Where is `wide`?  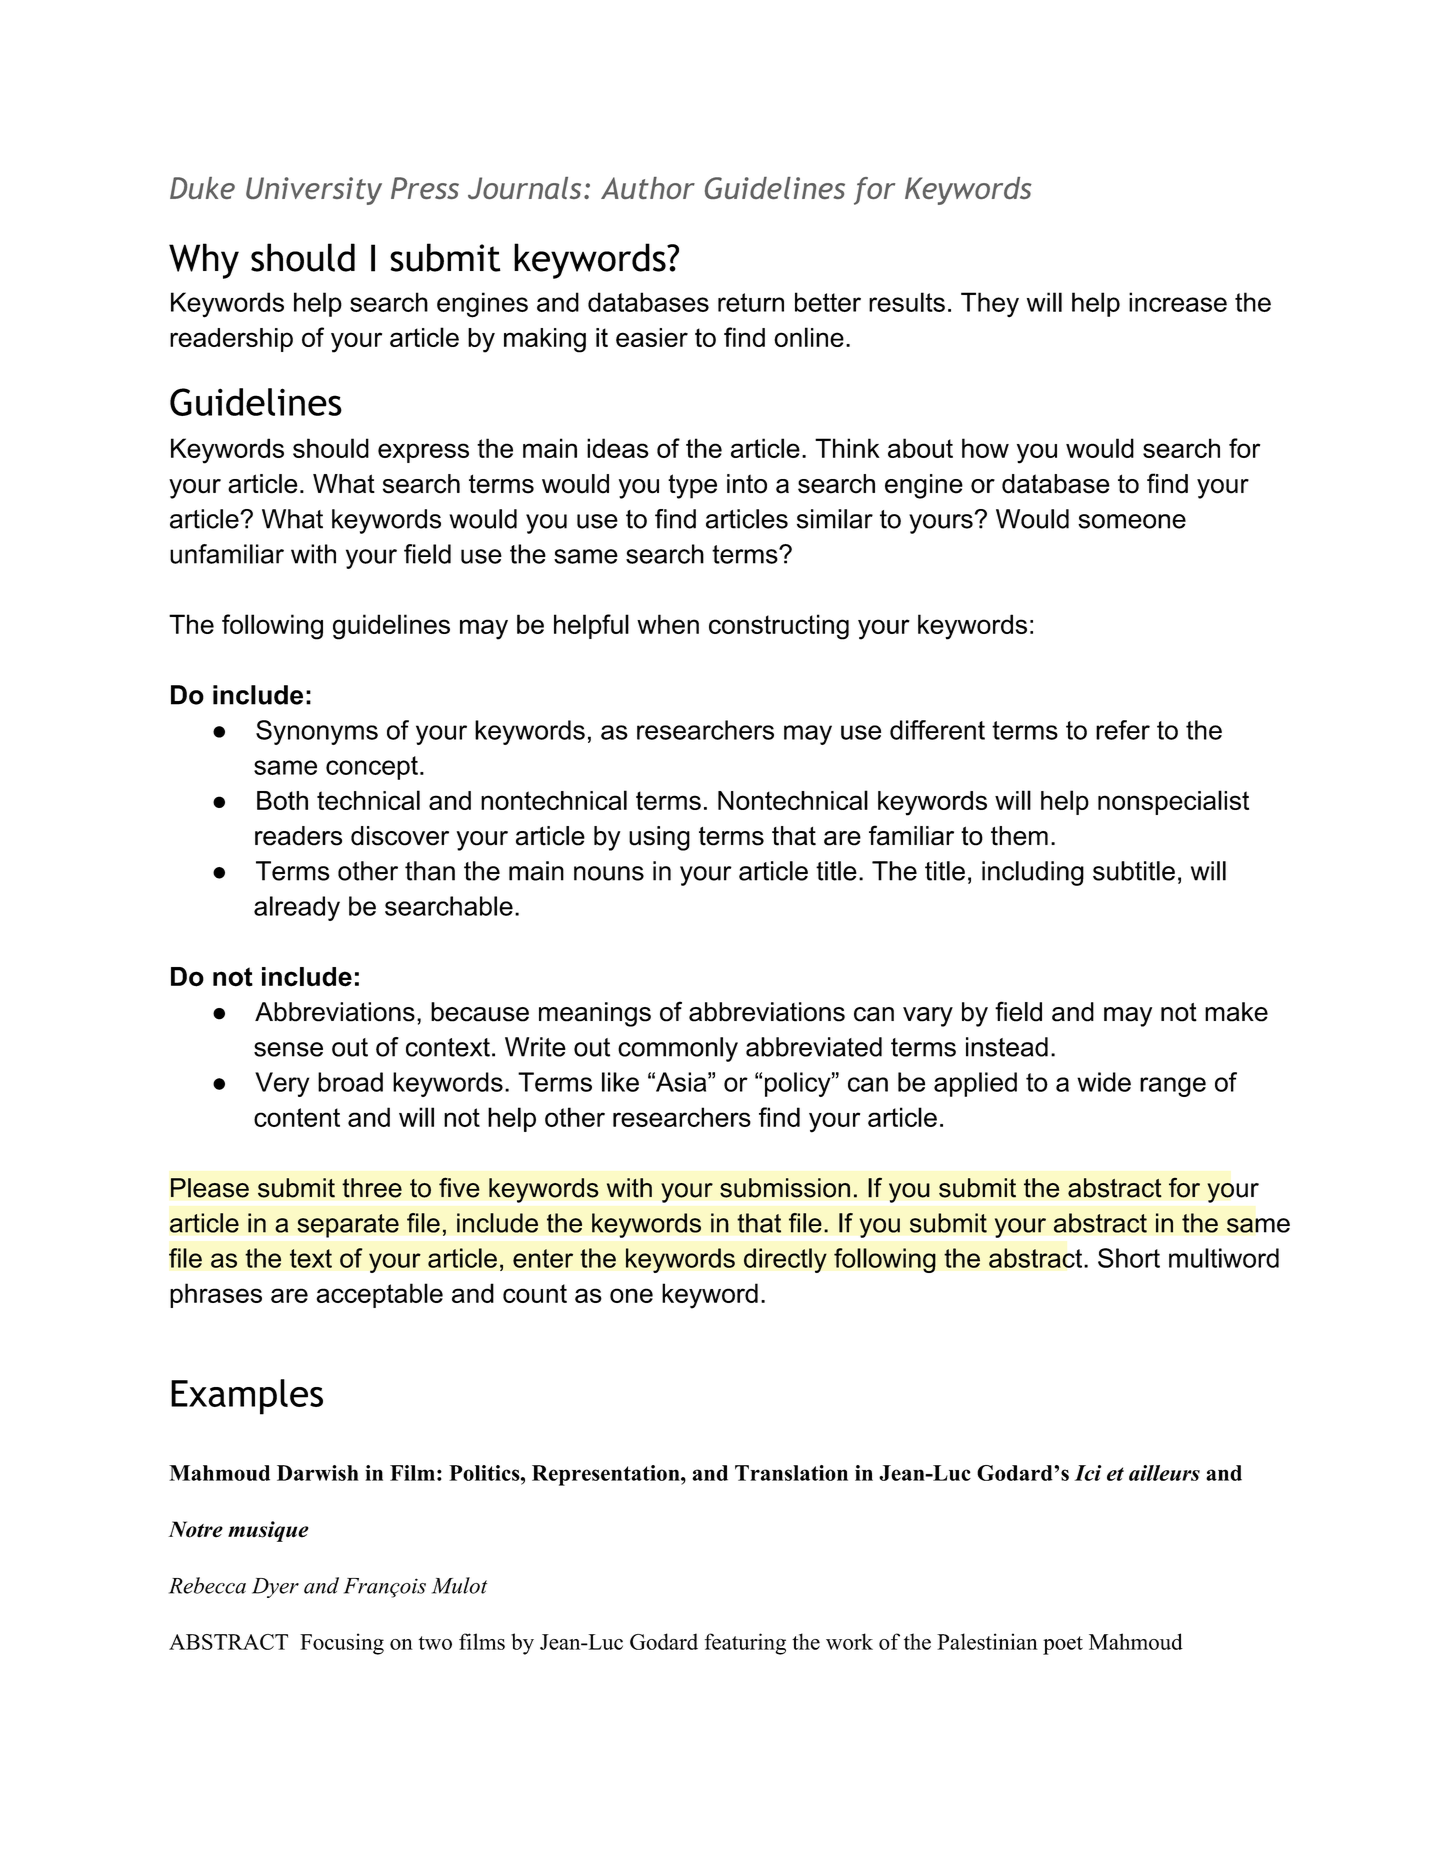
wide is located at coordinates (1104, 1082).
